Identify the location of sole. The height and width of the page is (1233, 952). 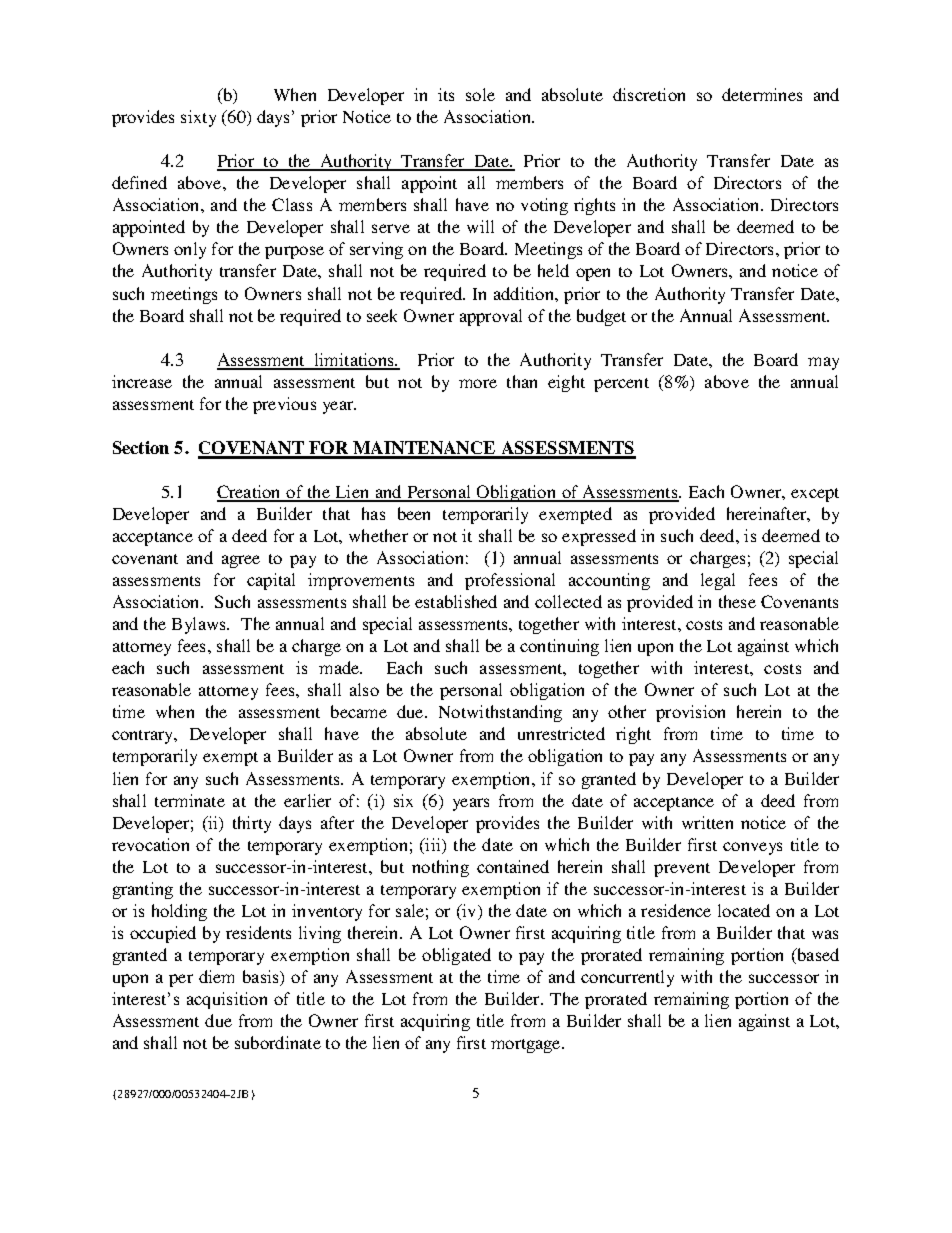
(480, 94).
